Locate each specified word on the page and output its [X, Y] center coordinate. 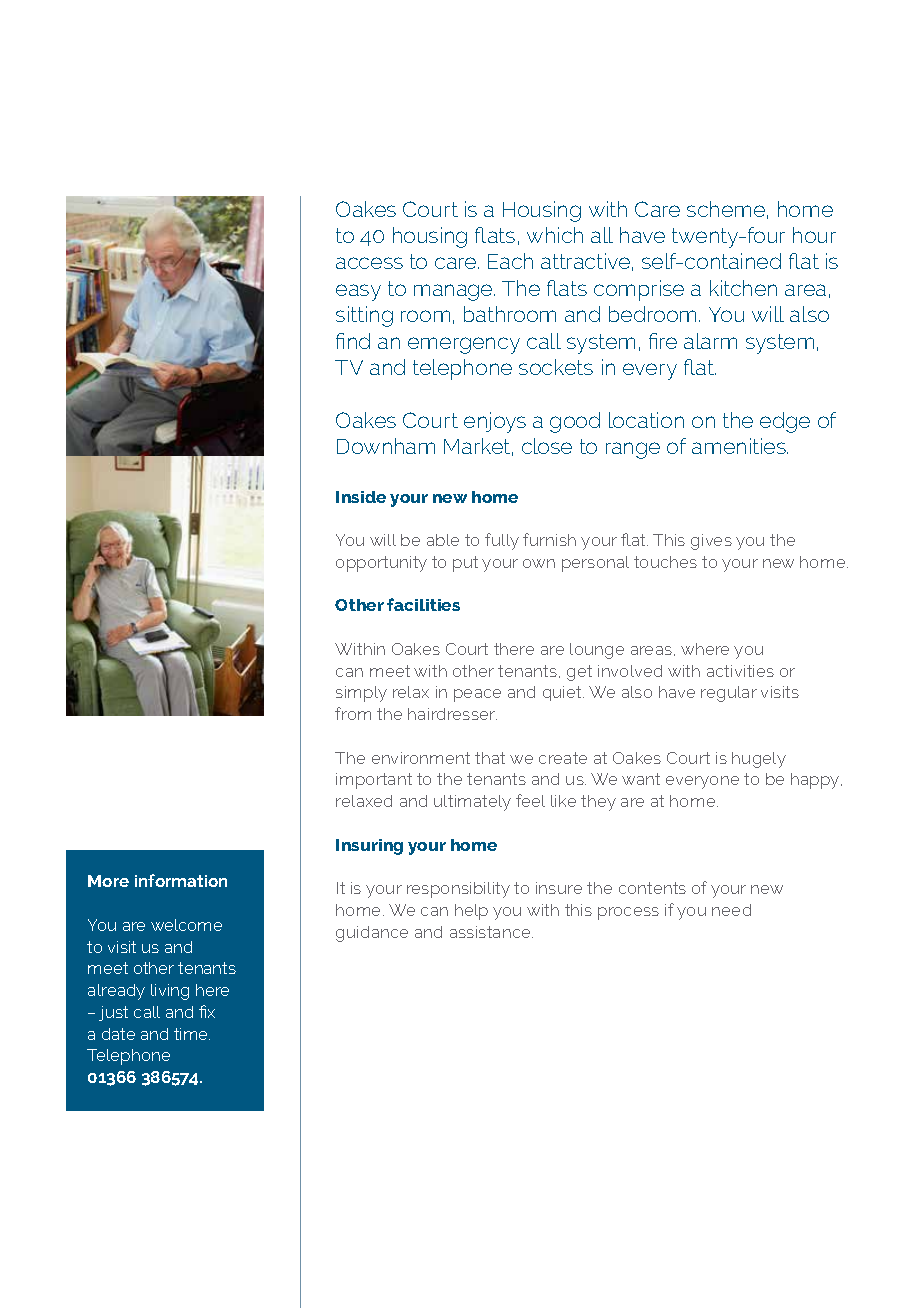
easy [358, 292]
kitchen [743, 288]
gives [711, 542]
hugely [759, 760]
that [490, 758]
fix [207, 1011]
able [443, 540]
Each [510, 261]
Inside [361, 497]
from [353, 713]
